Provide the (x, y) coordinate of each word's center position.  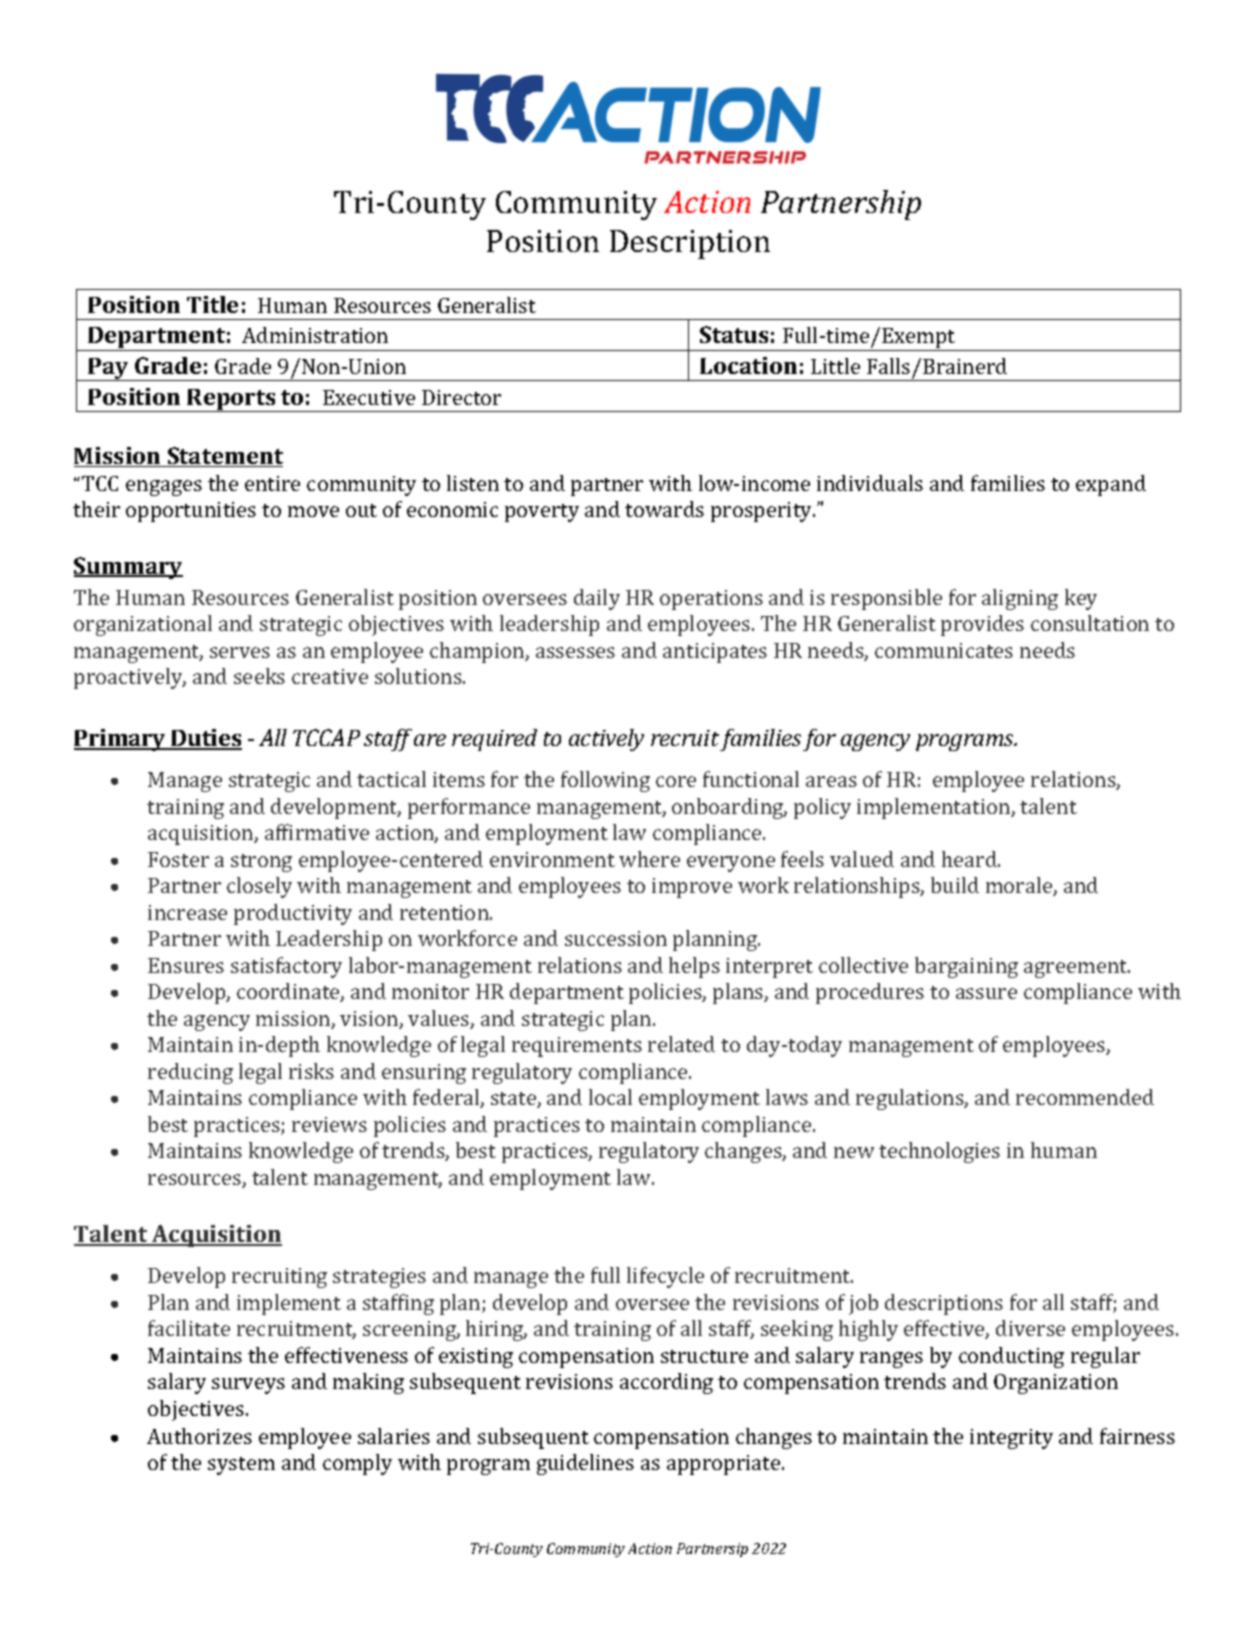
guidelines (585, 1464)
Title (212, 304)
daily (597, 599)
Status (734, 334)
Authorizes (199, 1436)
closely (259, 887)
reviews (329, 1124)
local (610, 1097)
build (955, 885)
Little (835, 366)
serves (240, 652)
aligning (1020, 599)
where (649, 859)
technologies (939, 1152)
